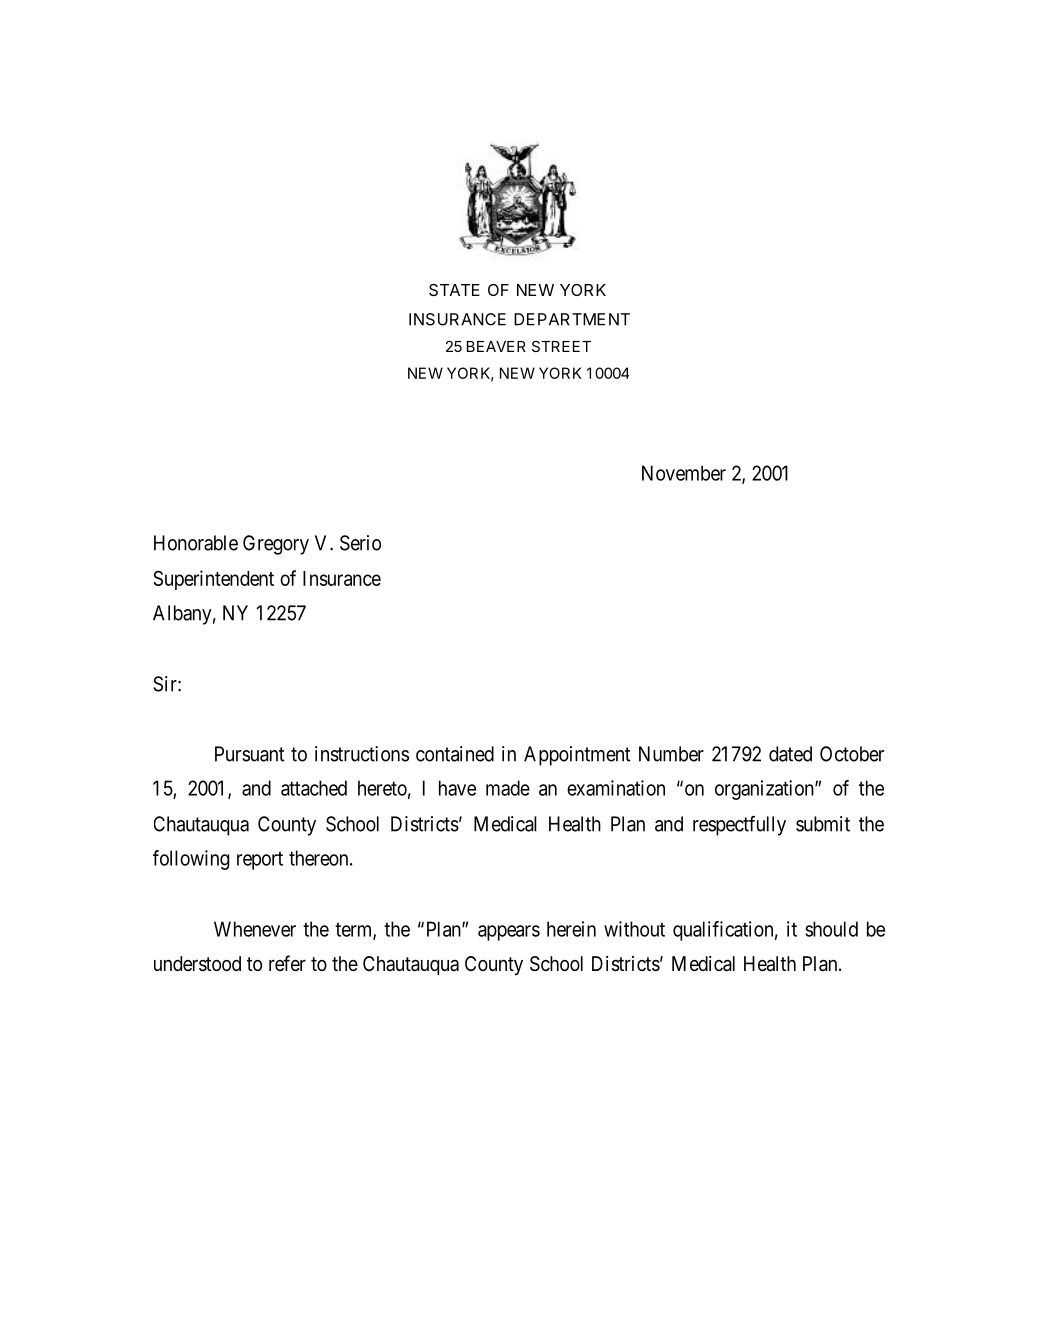 The image size is (1037, 1342). I want to click on should, so click(831, 929).
